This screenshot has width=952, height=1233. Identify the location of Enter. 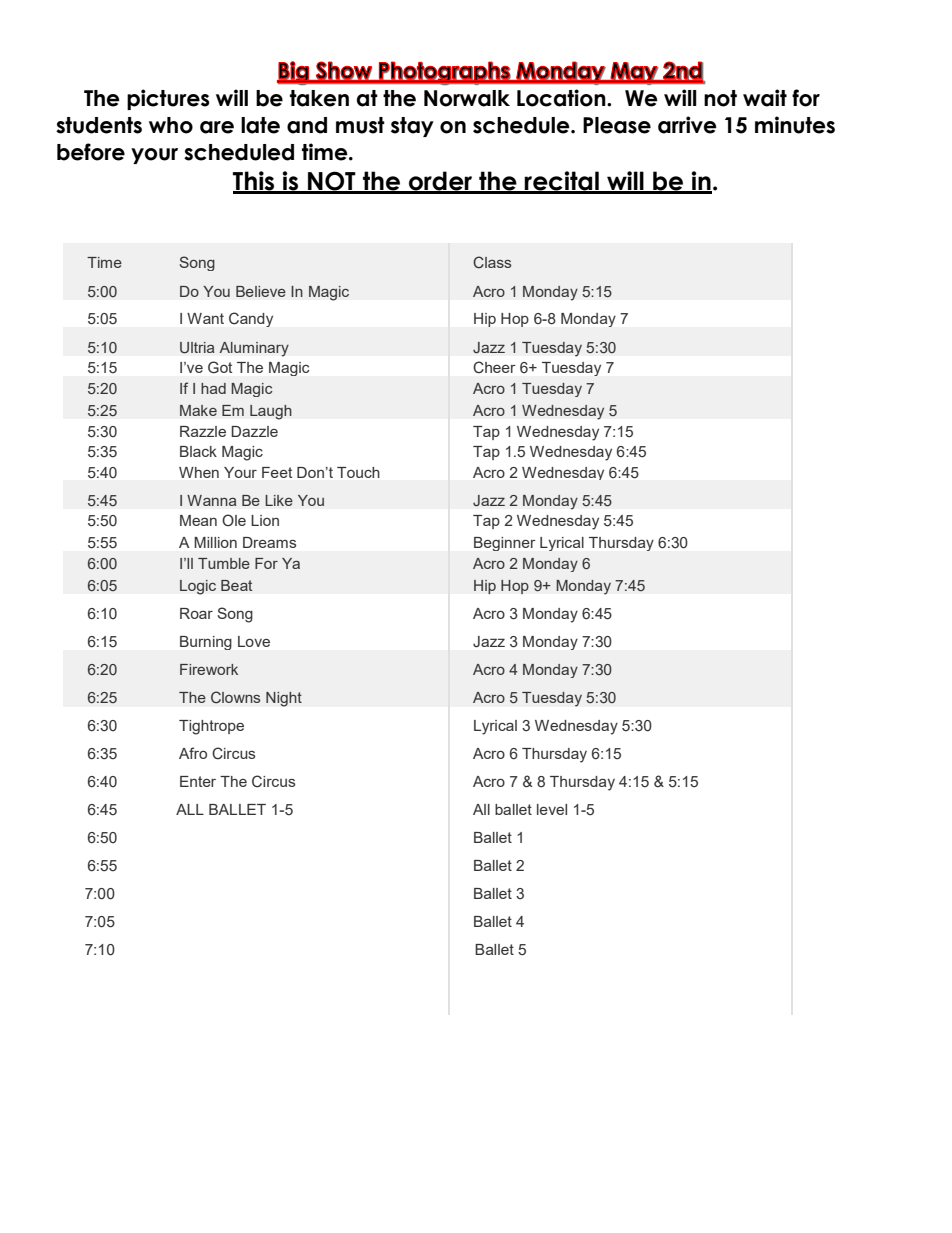
(198, 781).
